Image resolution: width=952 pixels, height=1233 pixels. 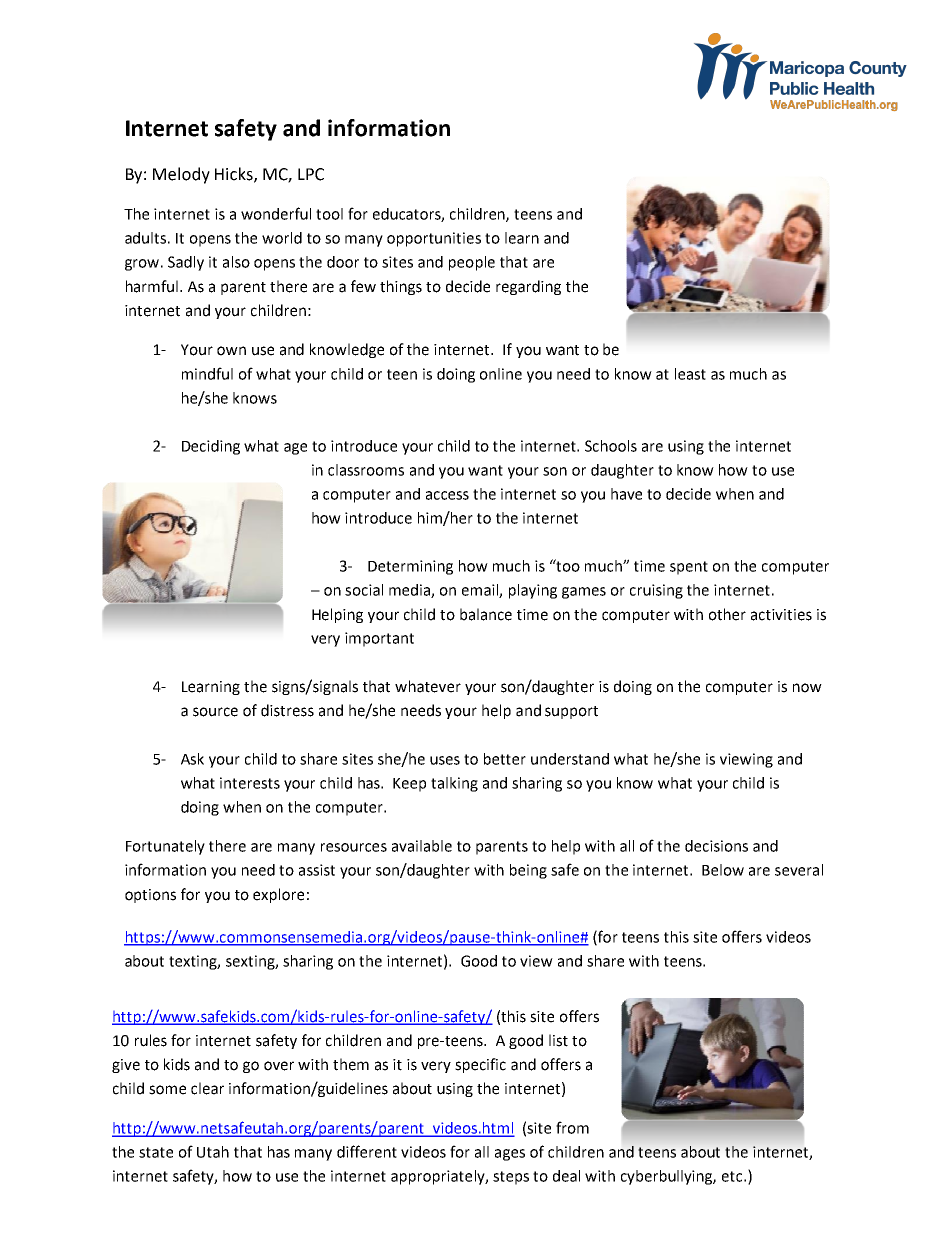 What do you see at coordinates (181, 175) in the document?
I see `Melody` at bounding box center [181, 175].
